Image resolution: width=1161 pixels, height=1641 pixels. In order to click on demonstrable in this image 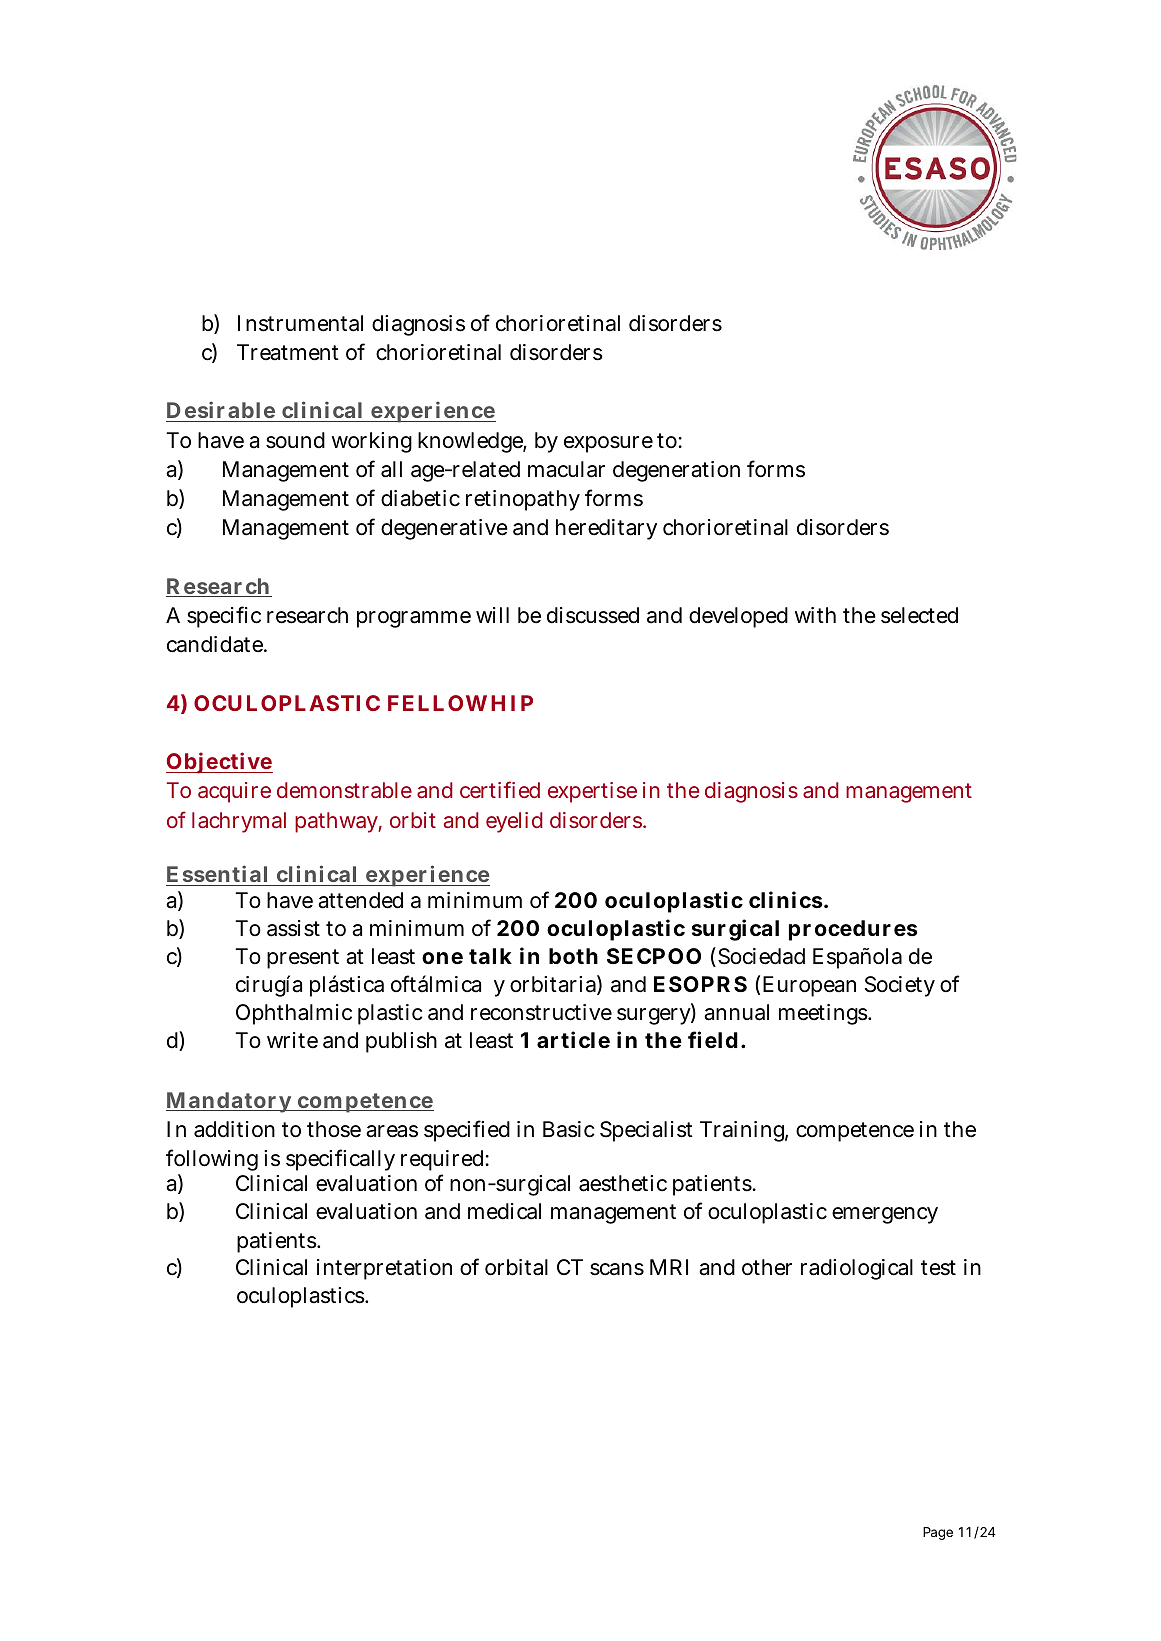, I will do `click(344, 790)`.
